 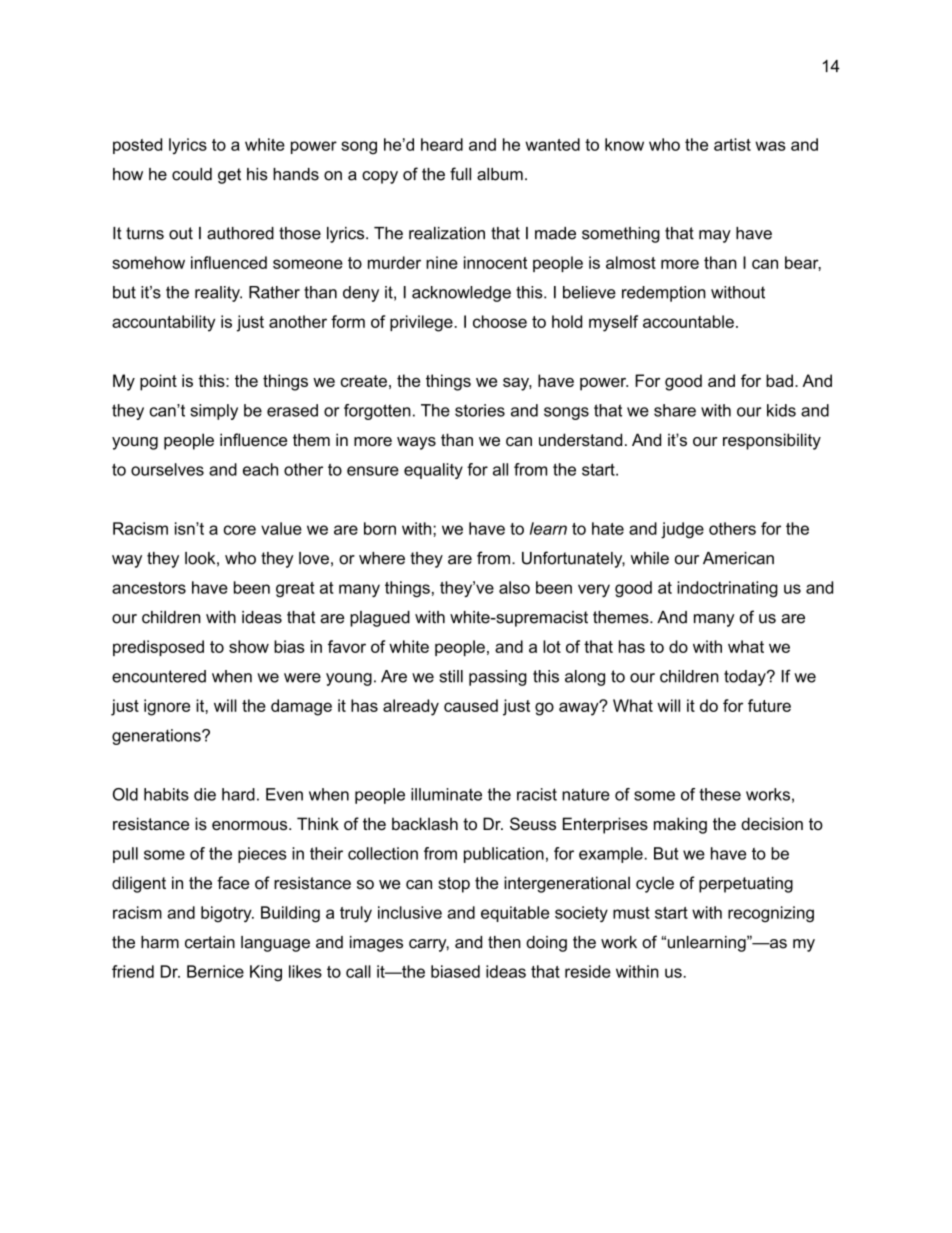 What do you see at coordinates (675, 410) in the screenshot?
I see `share` at bounding box center [675, 410].
